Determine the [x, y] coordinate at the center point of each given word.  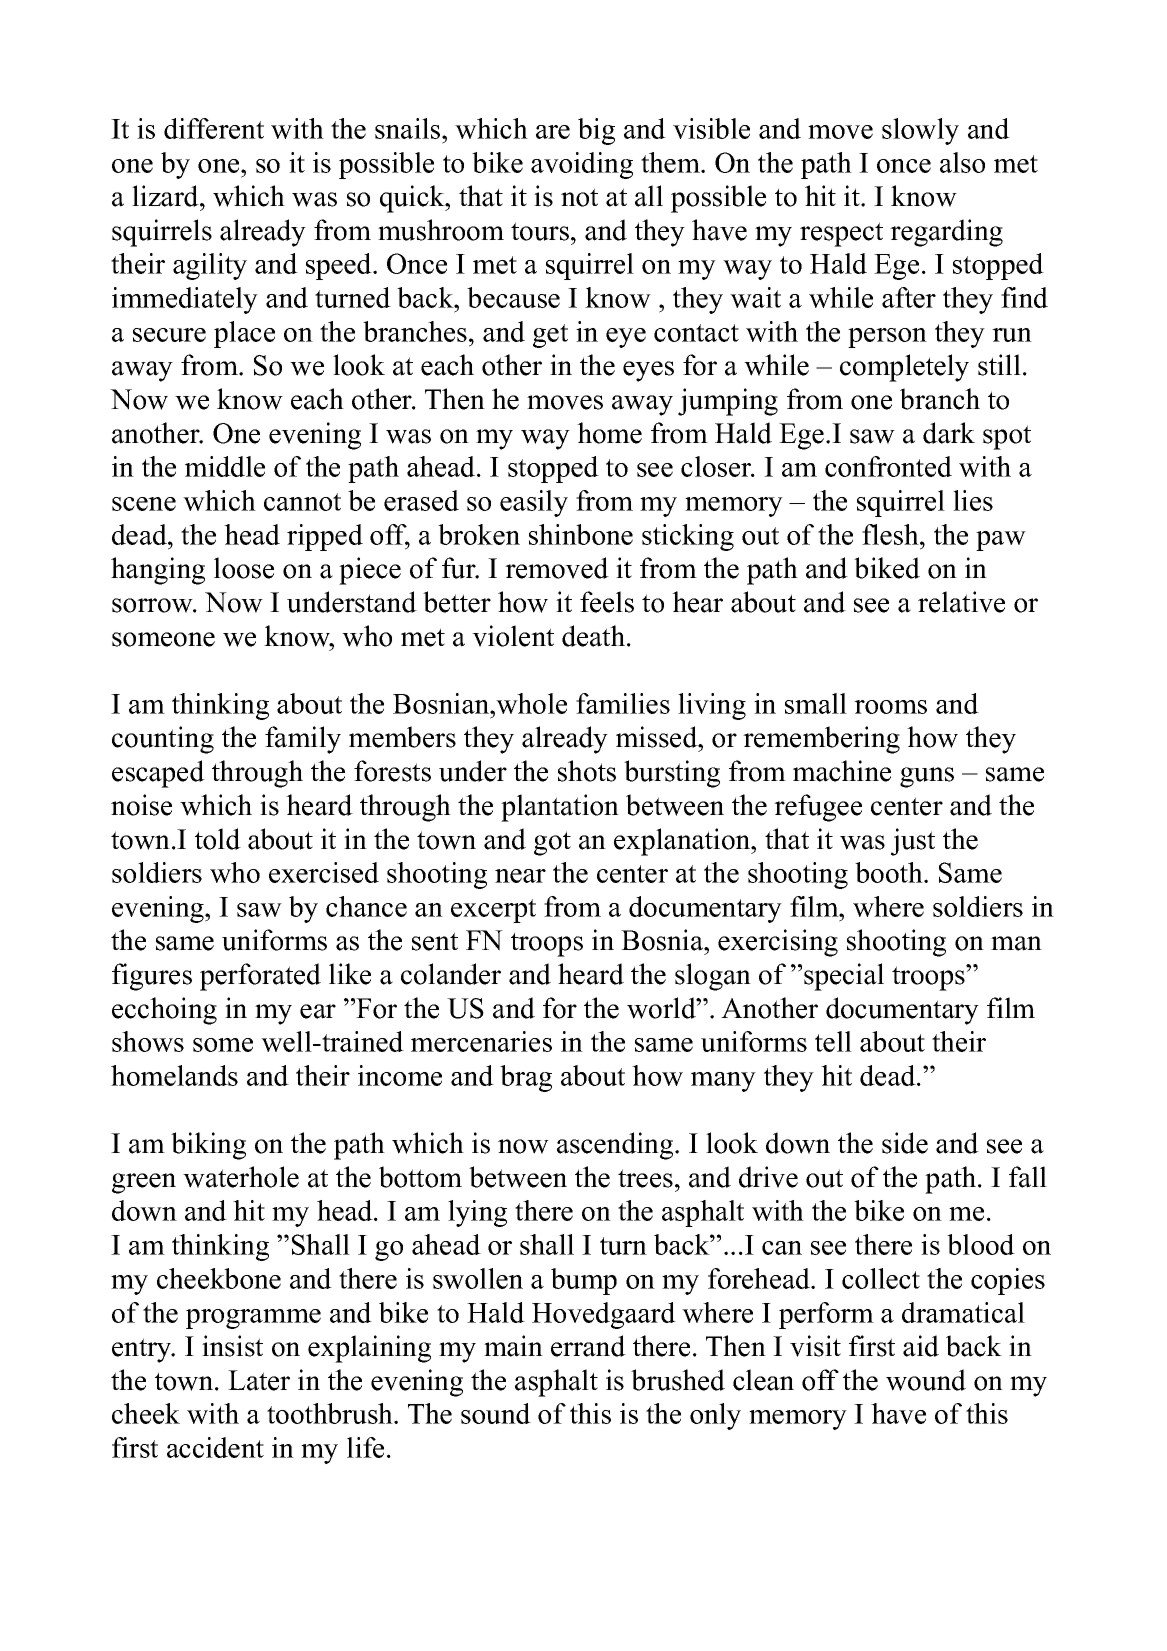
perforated [260, 977]
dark [949, 433]
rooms [890, 707]
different [214, 128]
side [905, 1143]
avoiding [582, 165]
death [595, 636]
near [520, 876]
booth [890, 872]
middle [225, 466]
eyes [648, 371]
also [962, 162]
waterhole [241, 1177]
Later [259, 1380]
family [303, 740]
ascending [616, 1146]
